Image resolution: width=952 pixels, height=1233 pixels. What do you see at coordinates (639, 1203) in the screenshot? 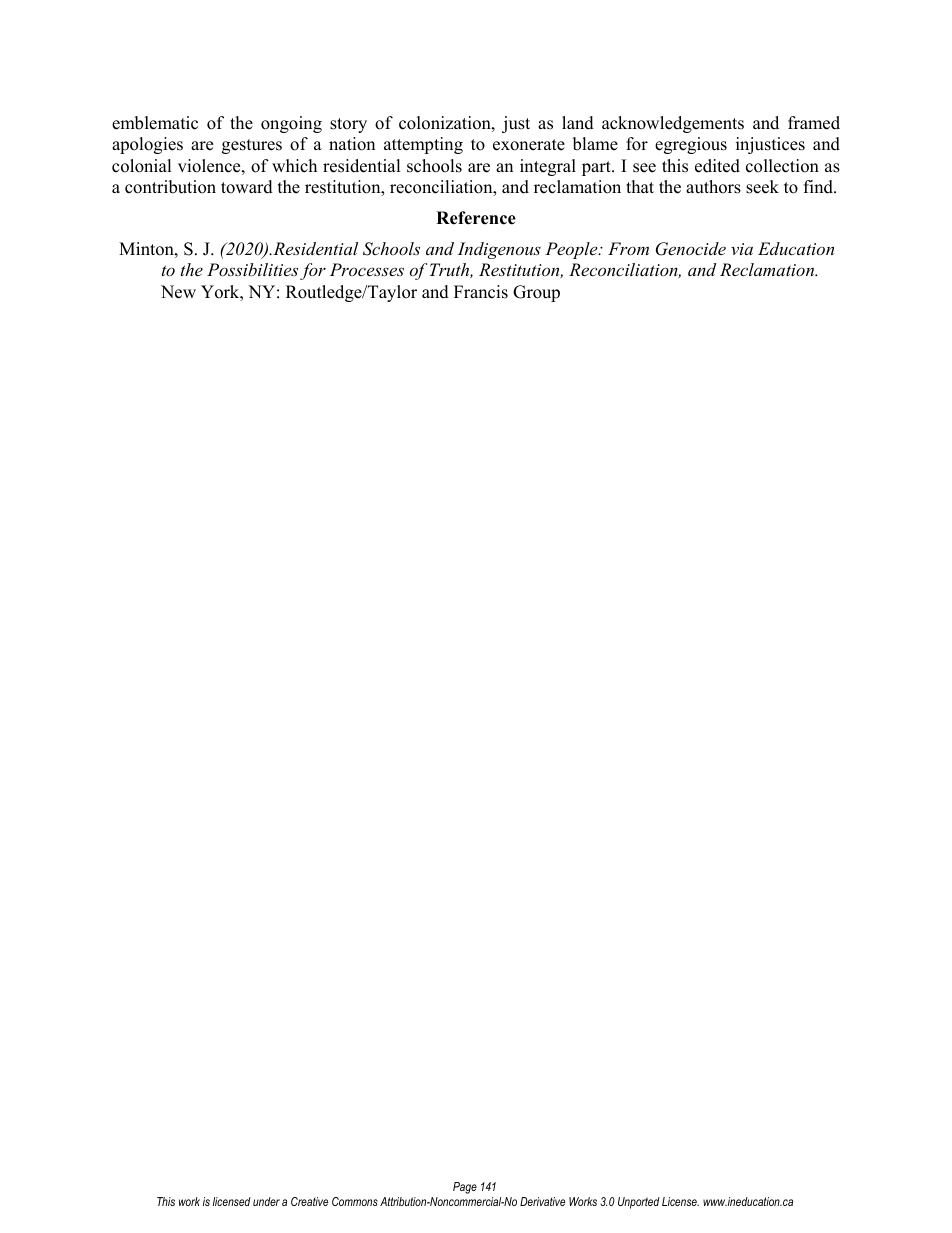
I see `Unported` at bounding box center [639, 1203].
